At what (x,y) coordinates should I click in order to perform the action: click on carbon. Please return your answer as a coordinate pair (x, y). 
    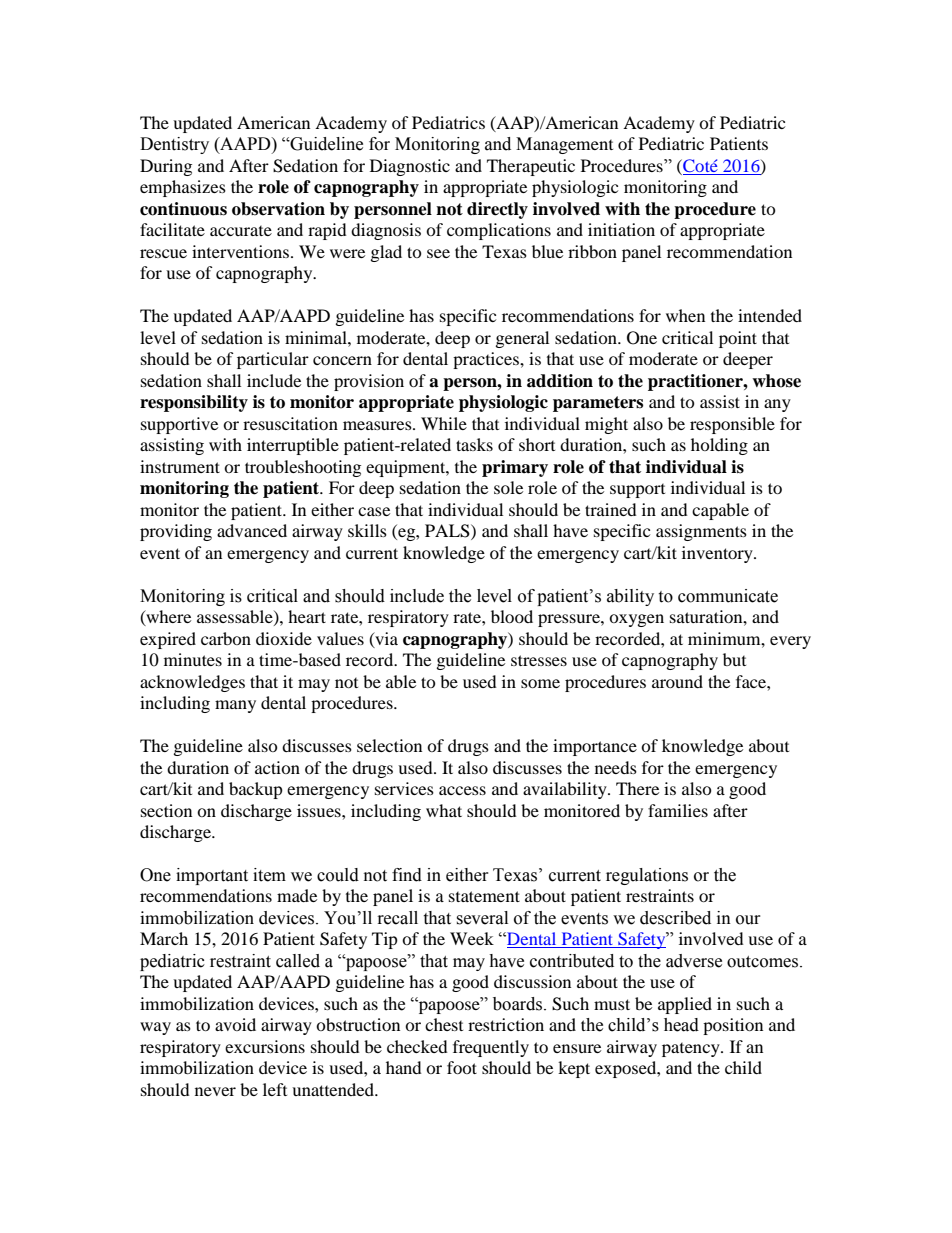
    Looking at the image, I should click on (226, 638).
